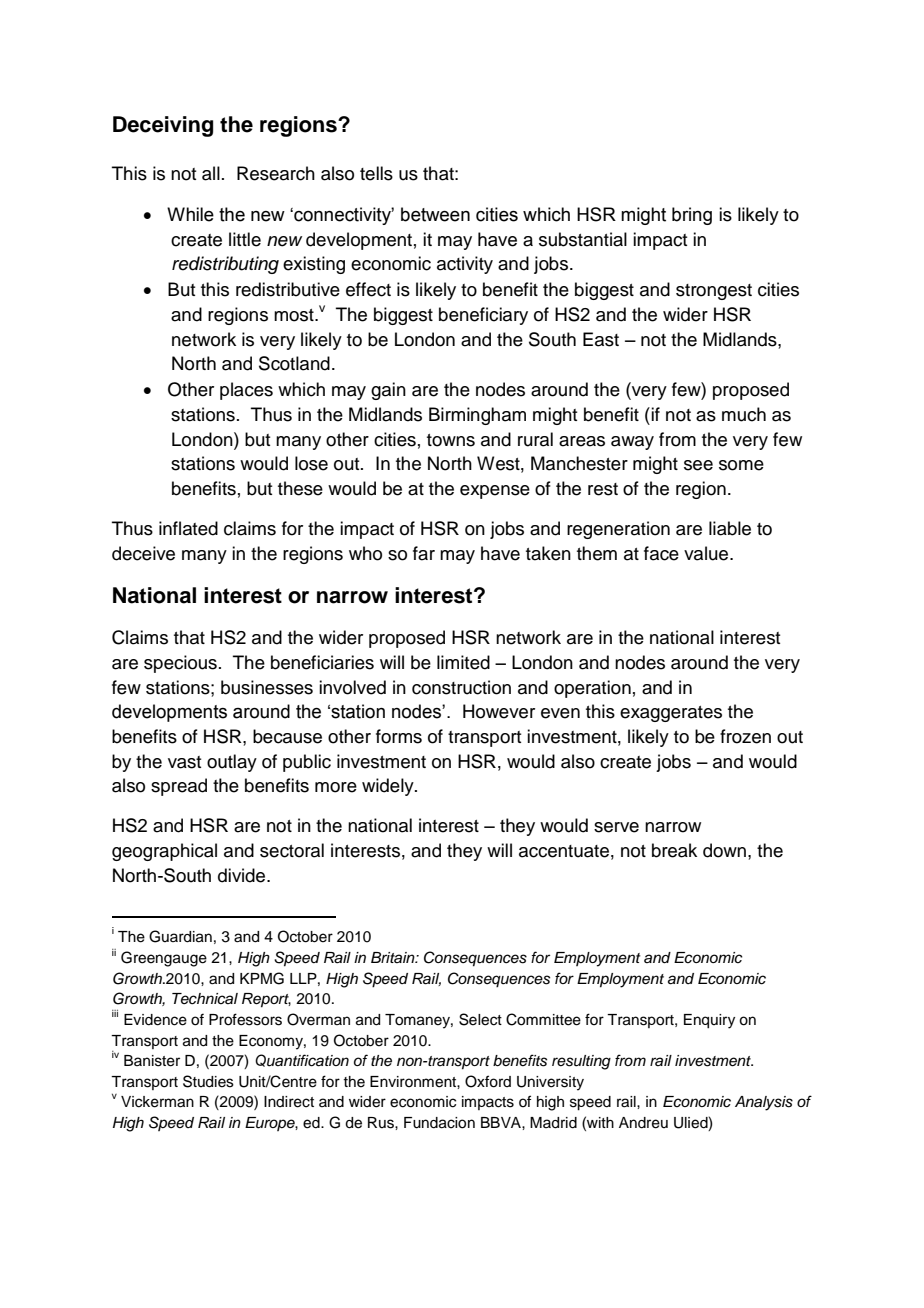 This screenshot has width=924, height=1308. Describe the element at coordinates (744, 414) in the screenshot. I see `much` at that location.
